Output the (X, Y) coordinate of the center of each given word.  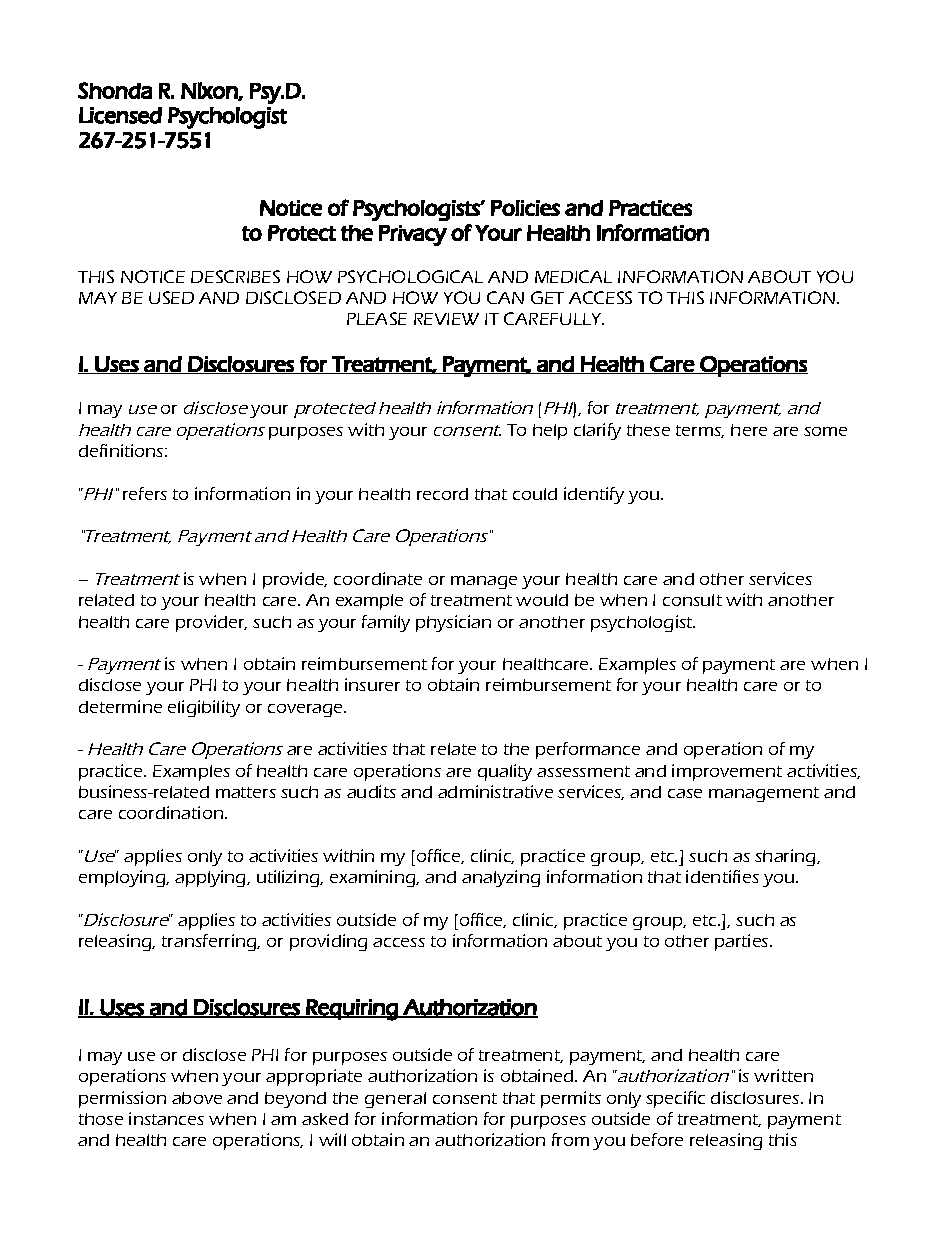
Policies (525, 208)
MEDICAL (573, 276)
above (197, 1098)
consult (692, 600)
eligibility (204, 708)
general (395, 1100)
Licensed (120, 115)
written (783, 1075)
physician (453, 623)
